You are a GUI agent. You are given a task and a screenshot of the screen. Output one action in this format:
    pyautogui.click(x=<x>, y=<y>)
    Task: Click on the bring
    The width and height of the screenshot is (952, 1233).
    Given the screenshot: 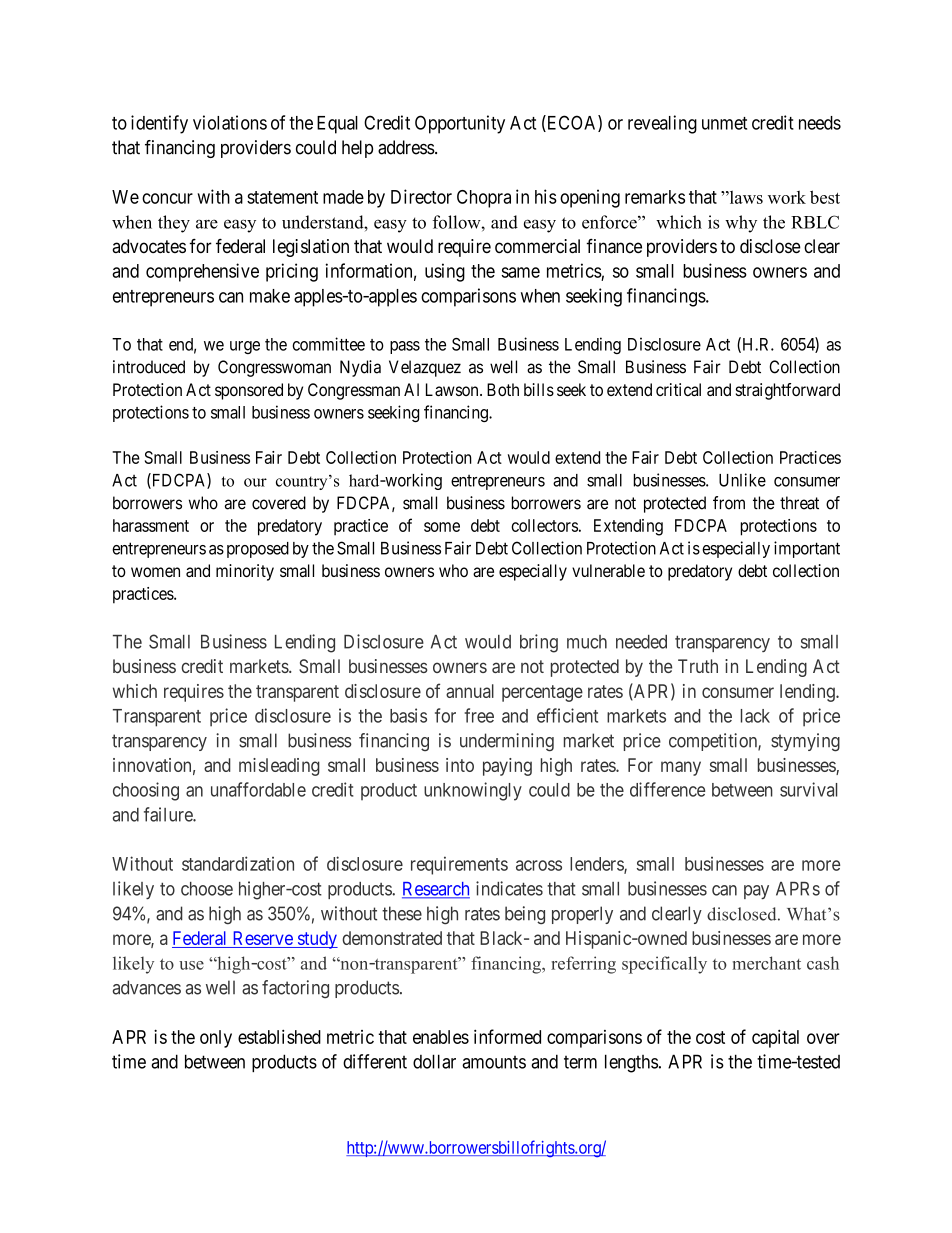 What is the action you would take?
    pyautogui.click(x=539, y=643)
